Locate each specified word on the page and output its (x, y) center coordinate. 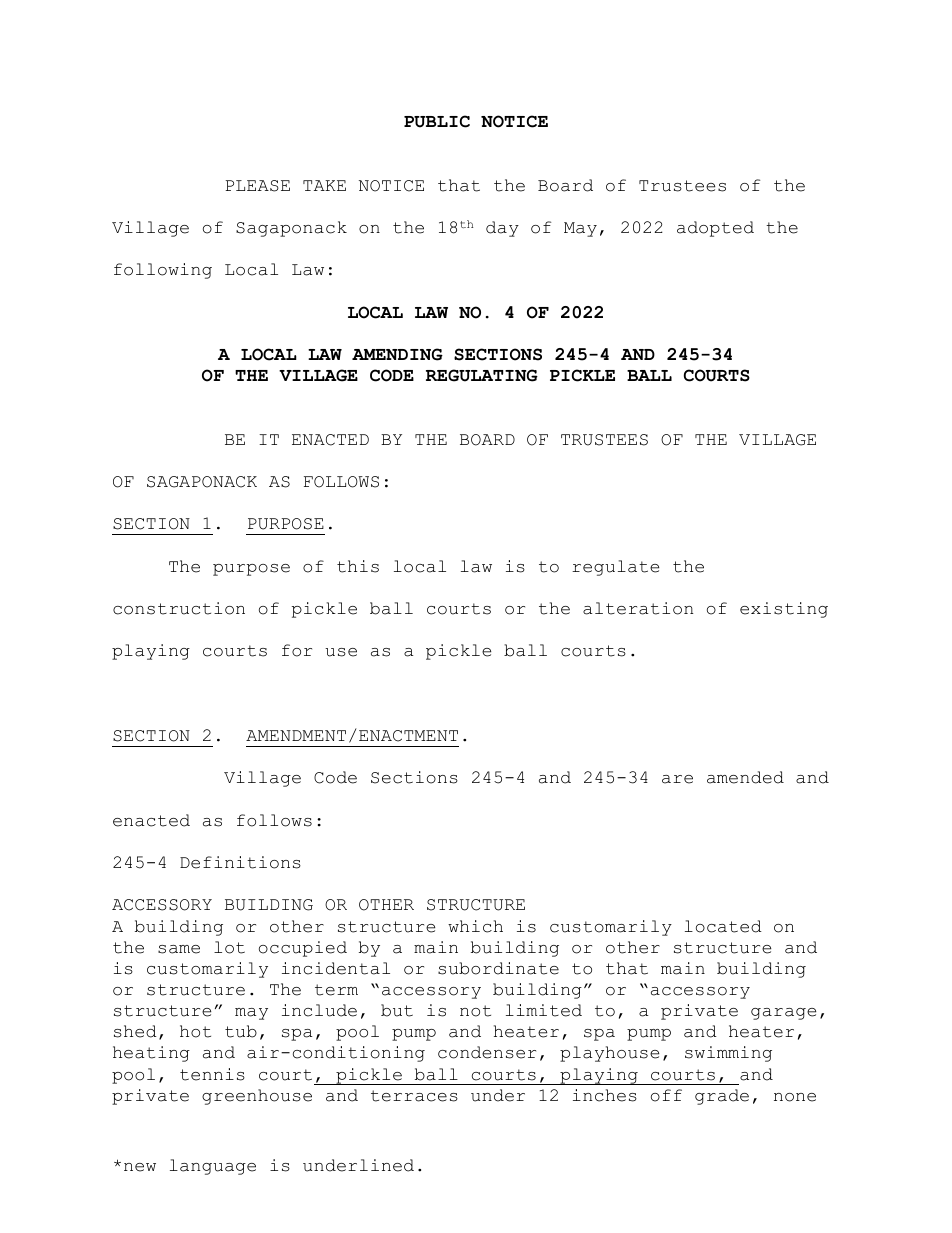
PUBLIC (437, 121)
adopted (715, 229)
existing (784, 610)
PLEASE (258, 186)
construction (179, 608)
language (213, 1167)
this (358, 566)
